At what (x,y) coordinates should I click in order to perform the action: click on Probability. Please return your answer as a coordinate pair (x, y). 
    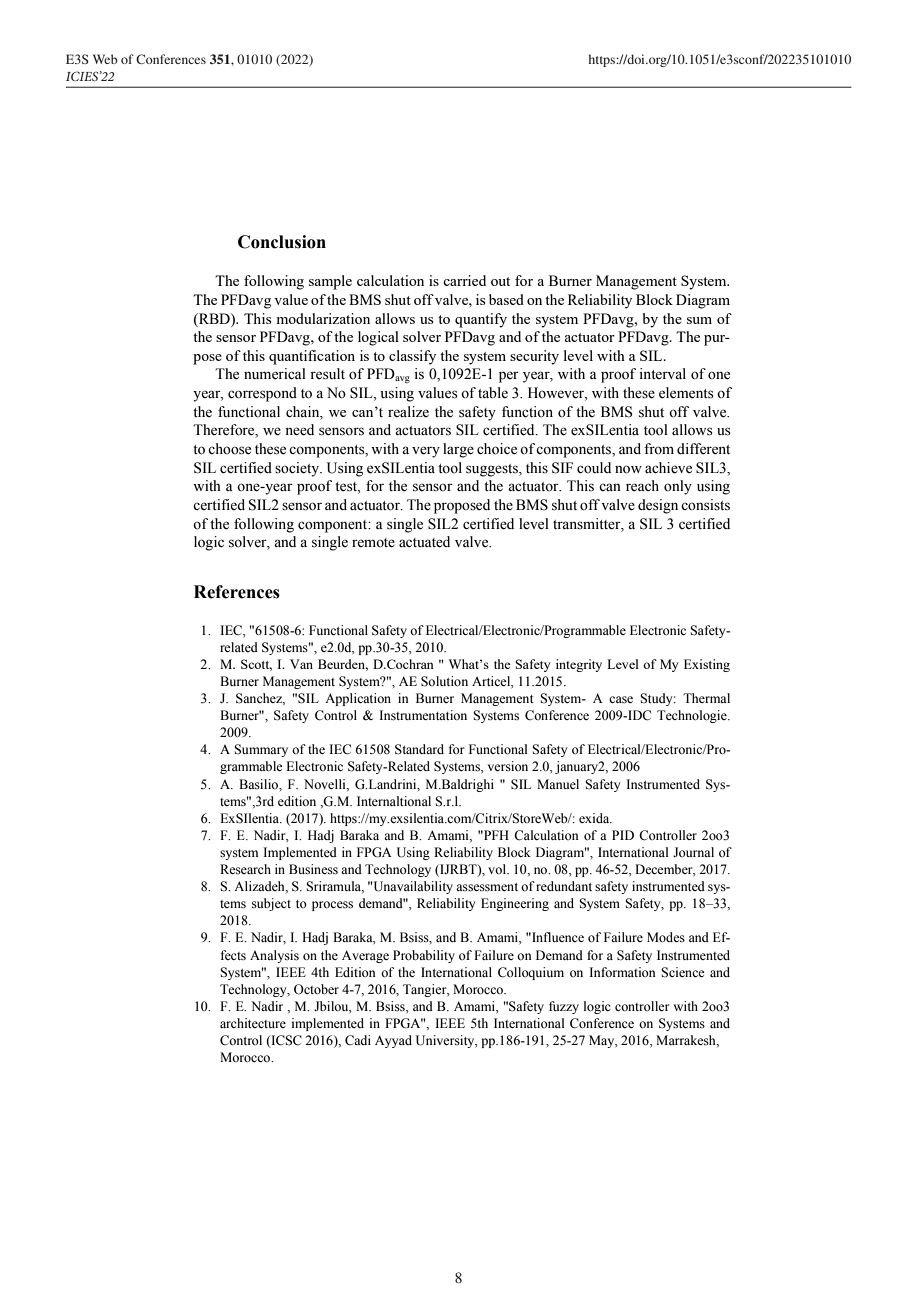
    Looking at the image, I should click on (424, 956).
